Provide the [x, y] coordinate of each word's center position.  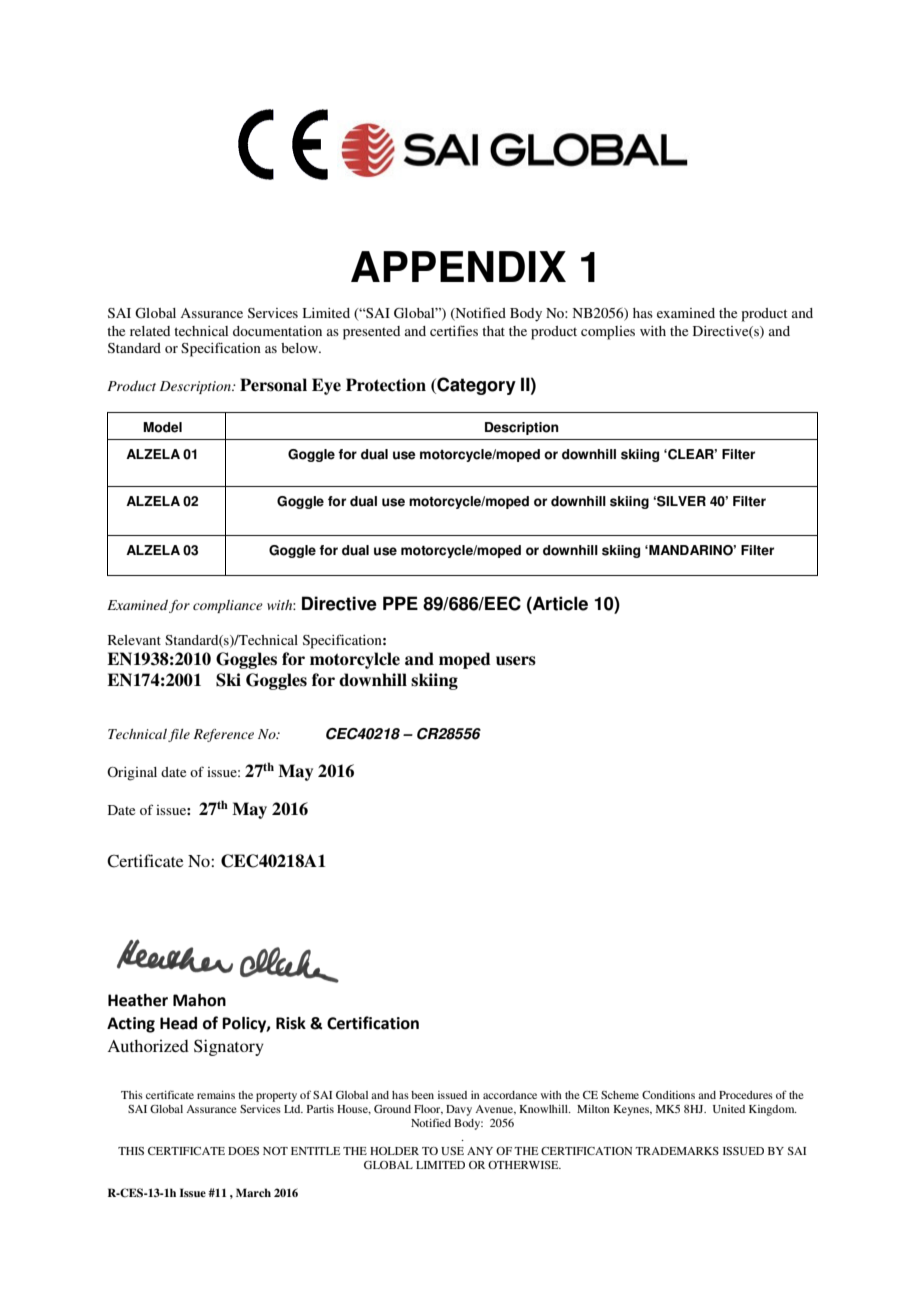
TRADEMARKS [677, 1151]
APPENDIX [458, 266]
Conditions [668, 1095]
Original [132, 774]
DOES [243, 1151]
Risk [291, 1023]
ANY [480, 1151]
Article [559, 603]
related [150, 331]
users [516, 661]
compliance [228, 606]
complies [608, 333]
